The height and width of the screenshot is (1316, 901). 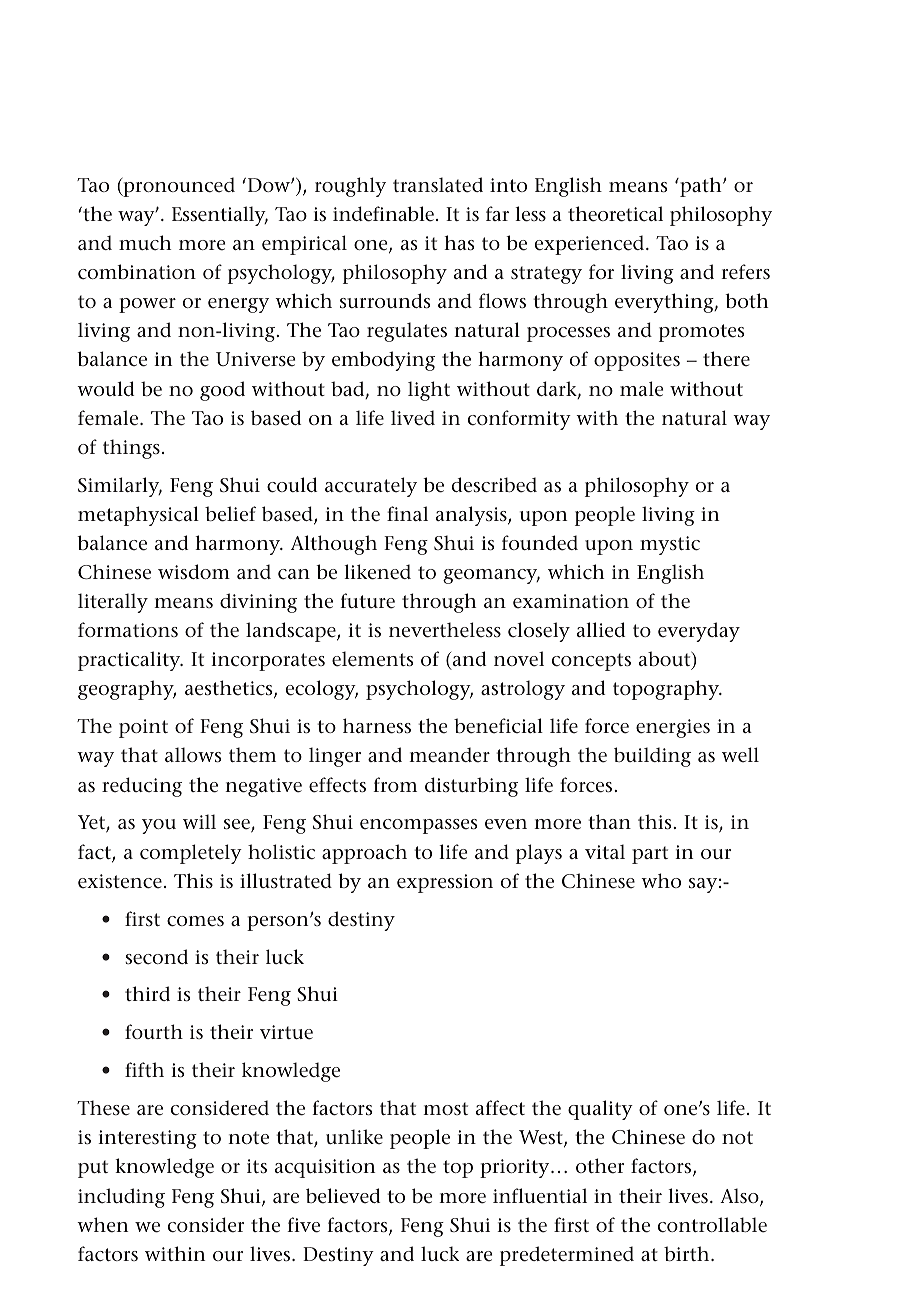 I want to click on pronounced, so click(x=178, y=187).
